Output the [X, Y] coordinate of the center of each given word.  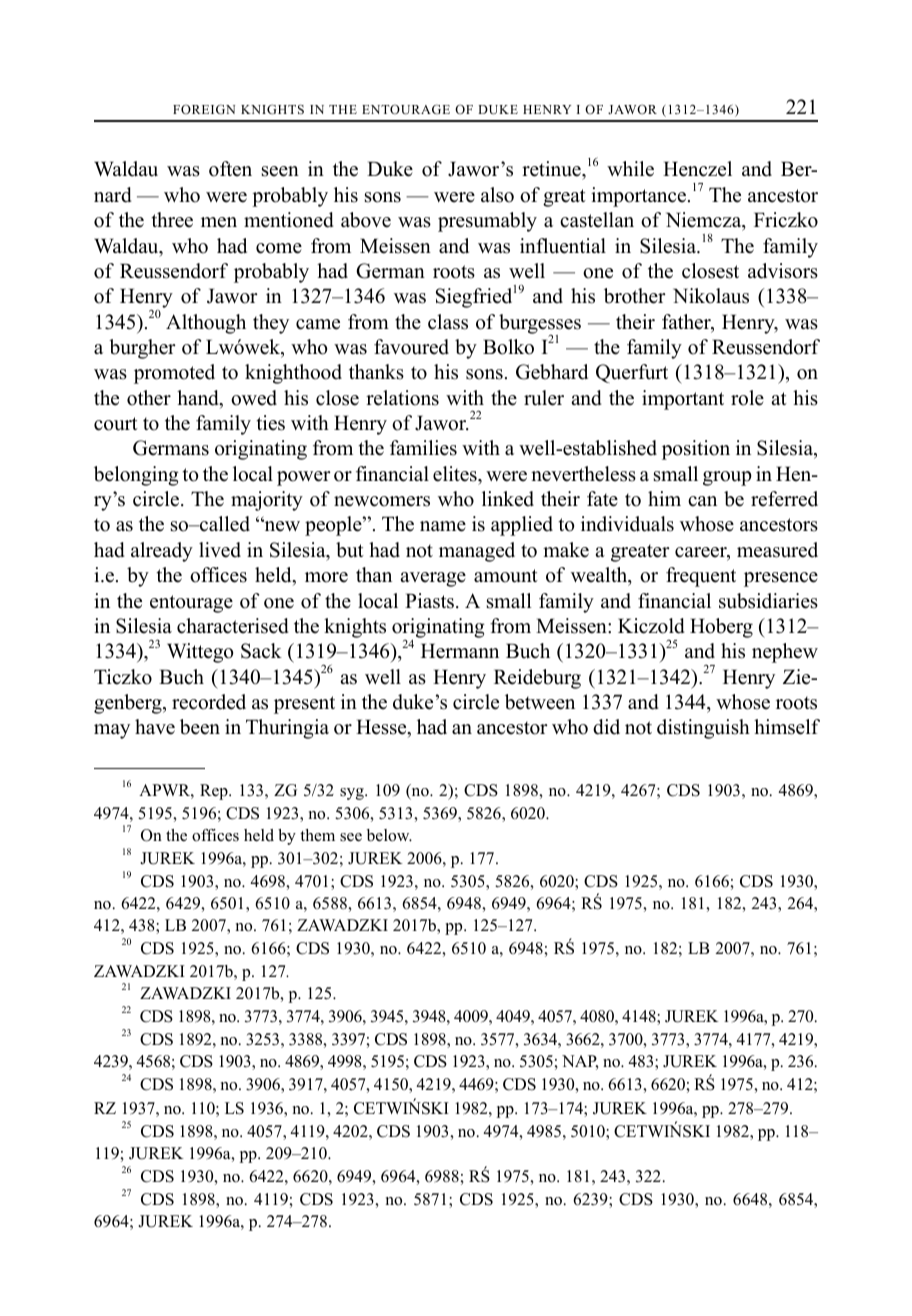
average [433, 579]
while [630, 169]
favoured [411, 347]
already [162, 552]
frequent [701, 577]
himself [787, 727]
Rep [215, 792]
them [317, 835]
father [687, 323]
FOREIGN [204, 109]
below [389, 835]
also [497, 195]
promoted [174, 374]
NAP [580, 1062]
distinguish [703, 729]
